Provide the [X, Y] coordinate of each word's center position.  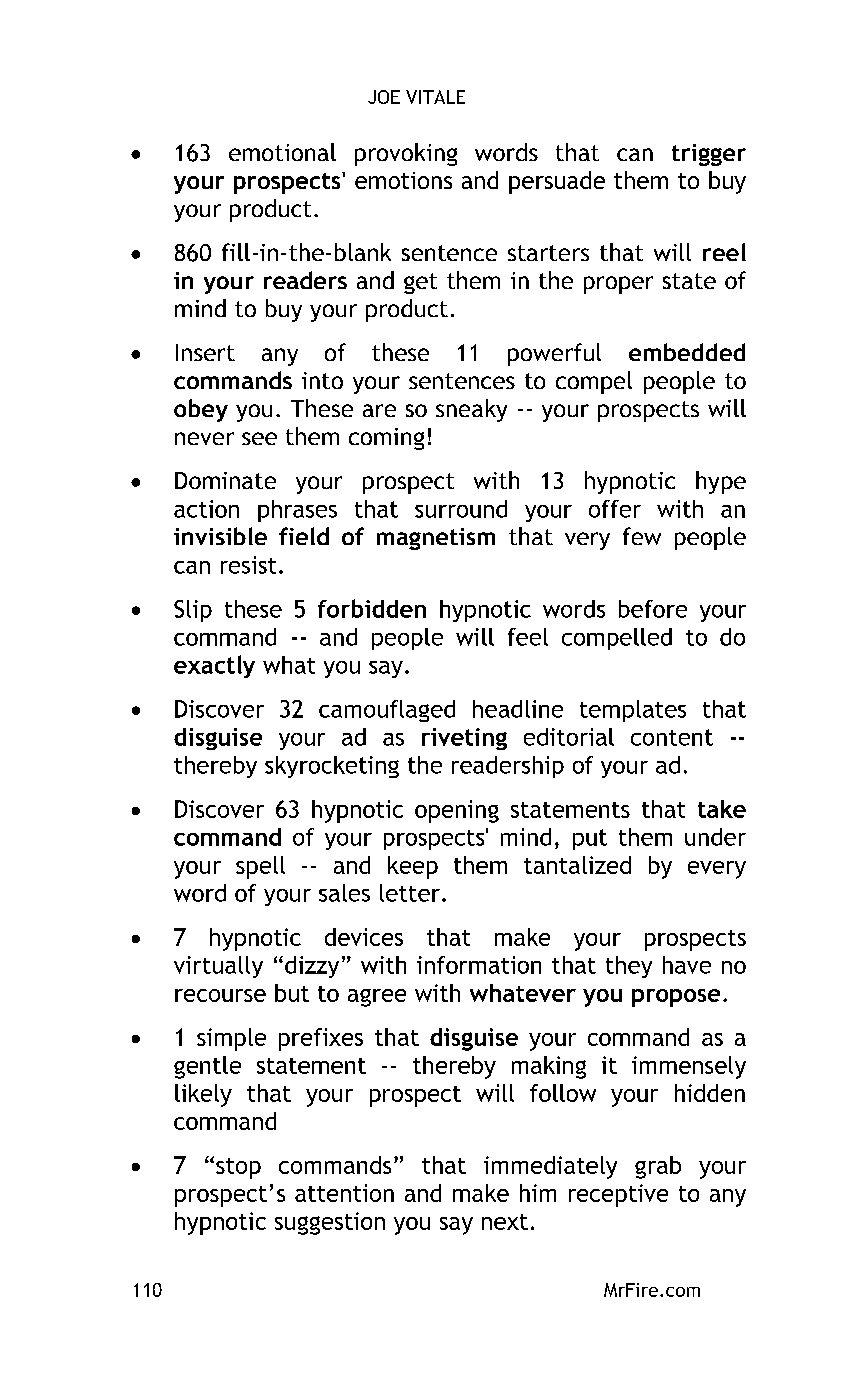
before [653, 609]
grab [658, 1167]
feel [528, 637]
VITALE [435, 97]
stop [238, 1168]
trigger [709, 155]
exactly [214, 666]
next [505, 1222]
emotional [282, 152]
